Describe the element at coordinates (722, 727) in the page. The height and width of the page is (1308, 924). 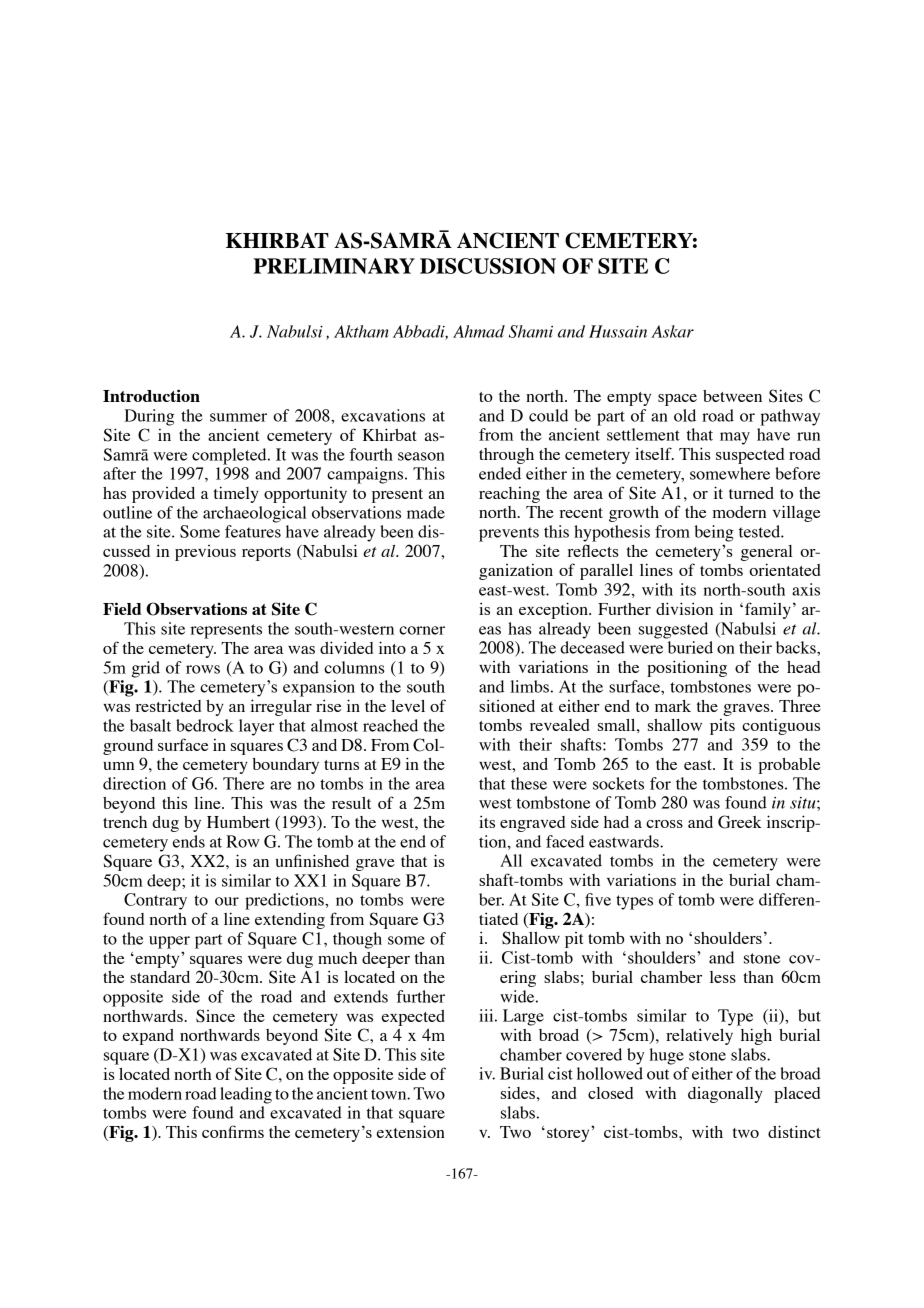
I see `pits` at that location.
